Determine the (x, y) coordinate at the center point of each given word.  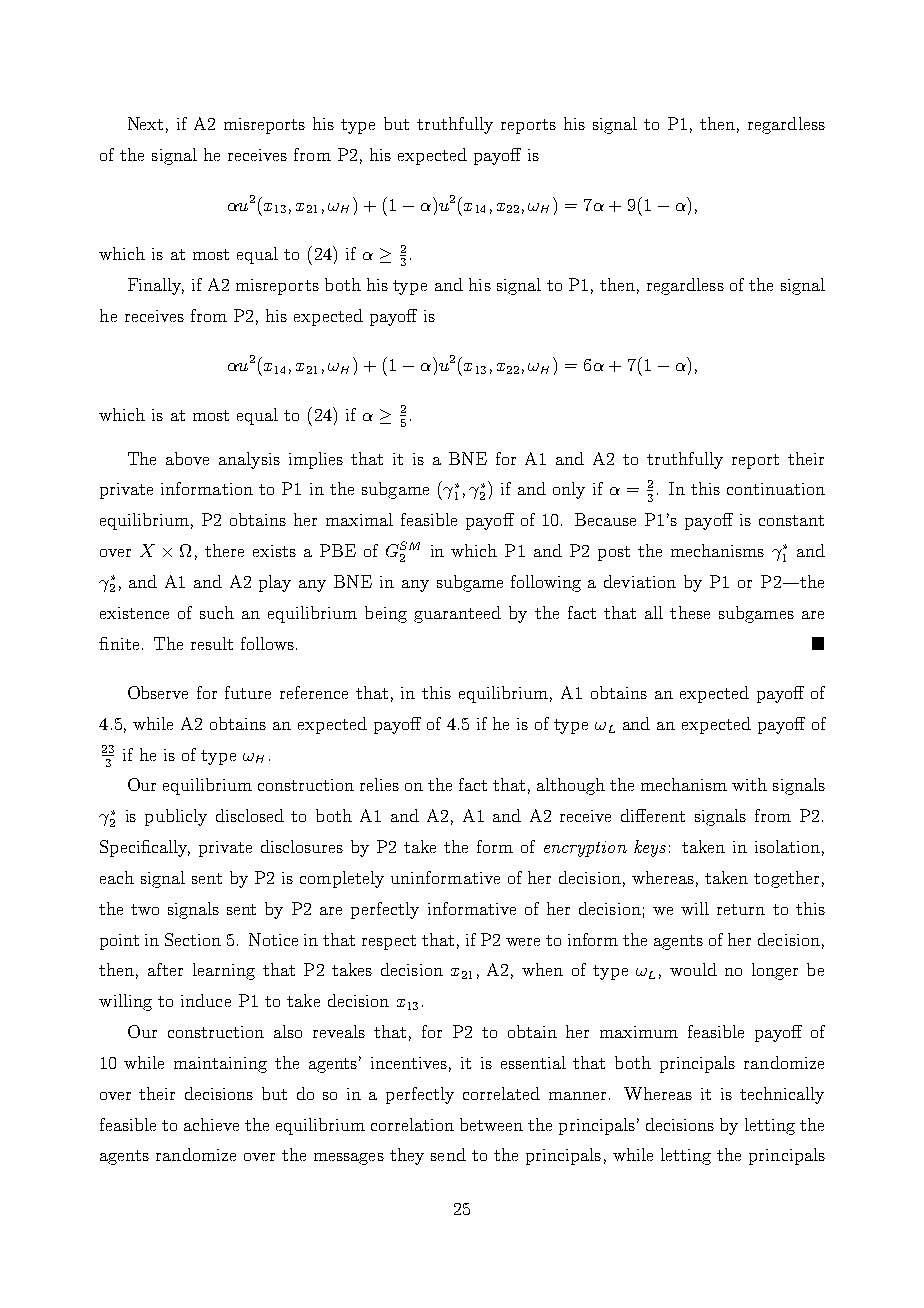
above (187, 458)
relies (379, 784)
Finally (156, 286)
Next (145, 123)
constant (791, 520)
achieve (211, 1124)
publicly (176, 817)
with (749, 784)
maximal (359, 519)
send (448, 1154)
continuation (776, 489)
